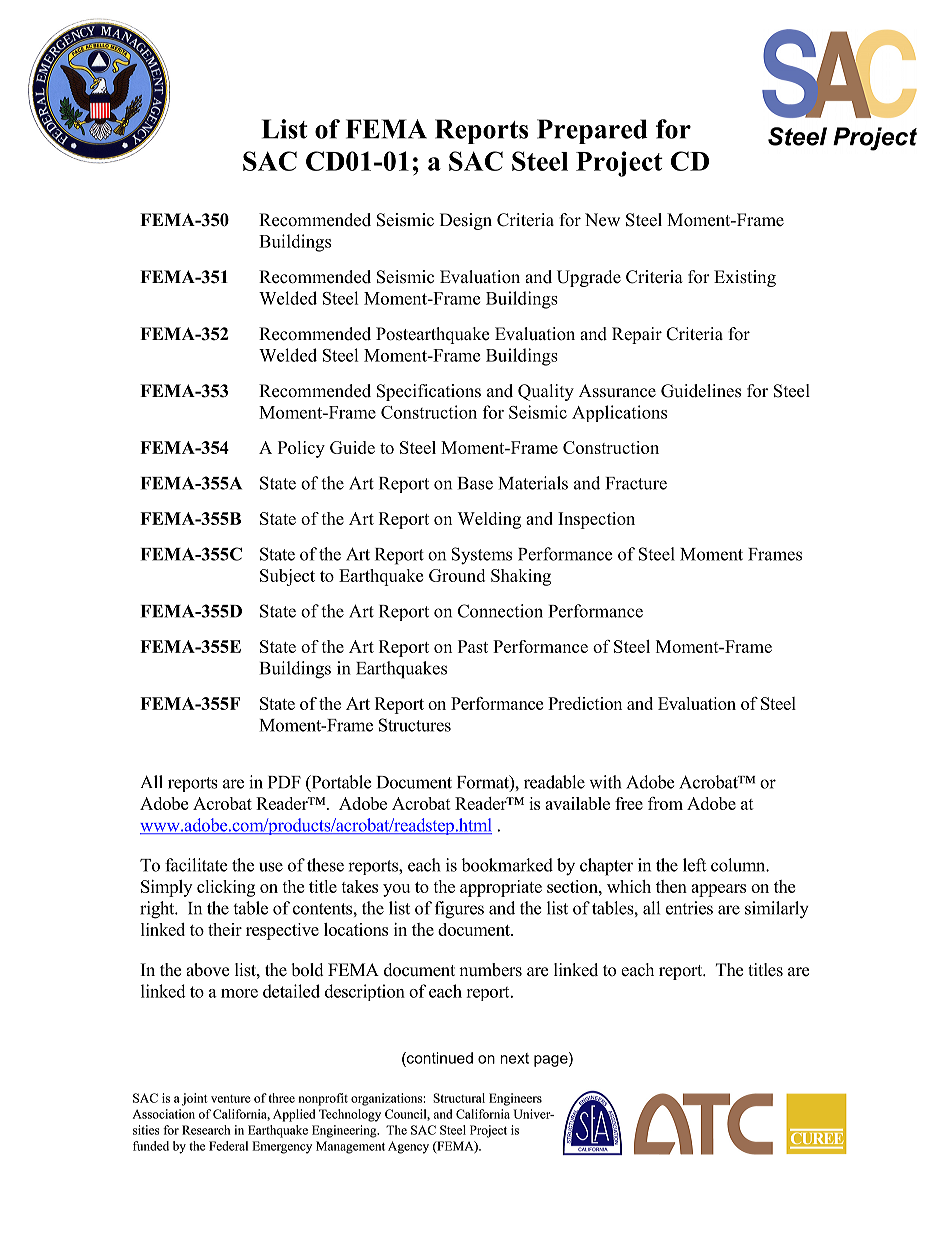 The height and width of the image is (1233, 952). What do you see at coordinates (239, 993) in the image?
I see `more` at bounding box center [239, 993].
